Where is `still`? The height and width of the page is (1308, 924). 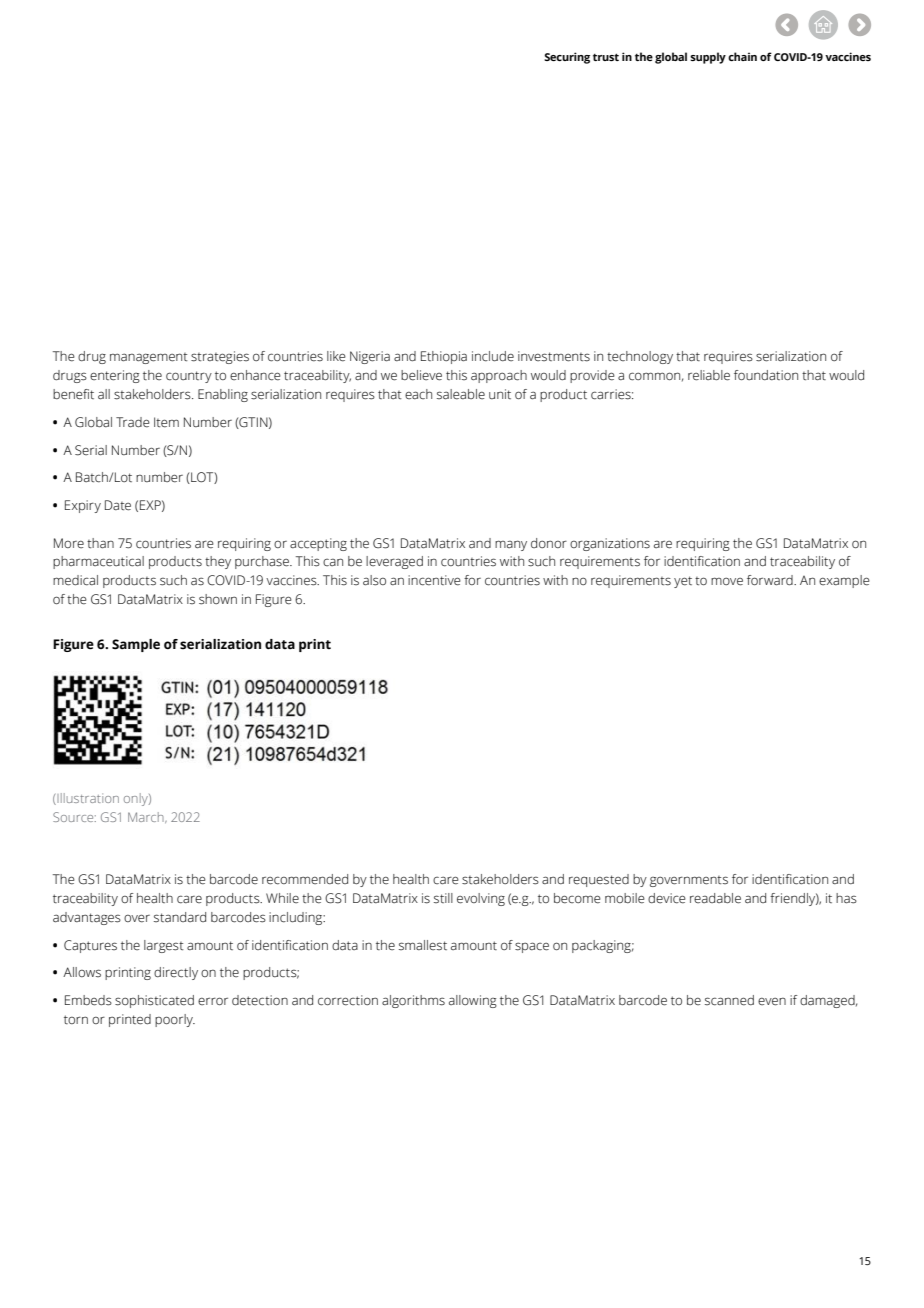
still is located at coordinates (443, 898).
